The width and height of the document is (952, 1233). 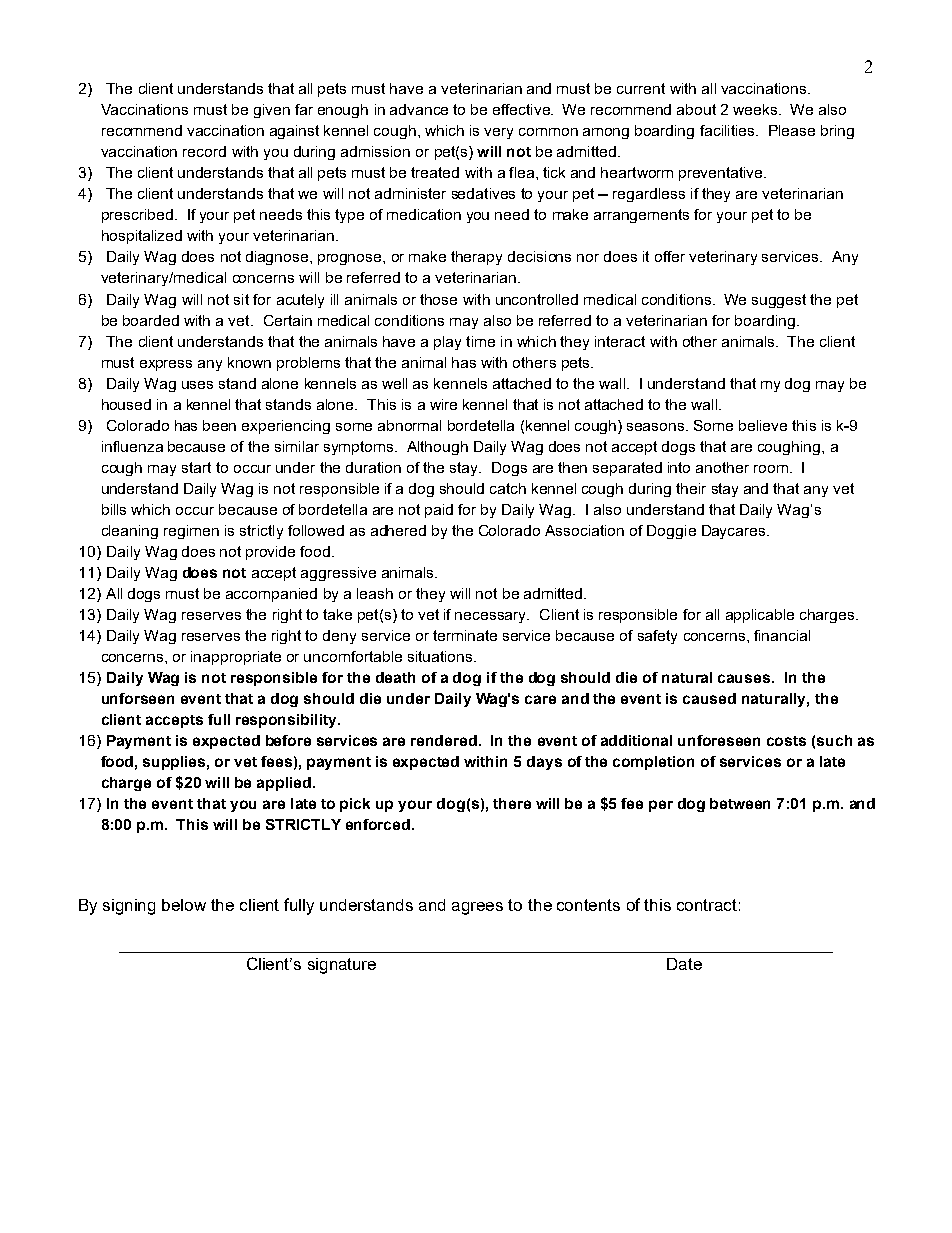 What do you see at coordinates (236, 658) in the document?
I see `inappropriate` at bounding box center [236, 658].
